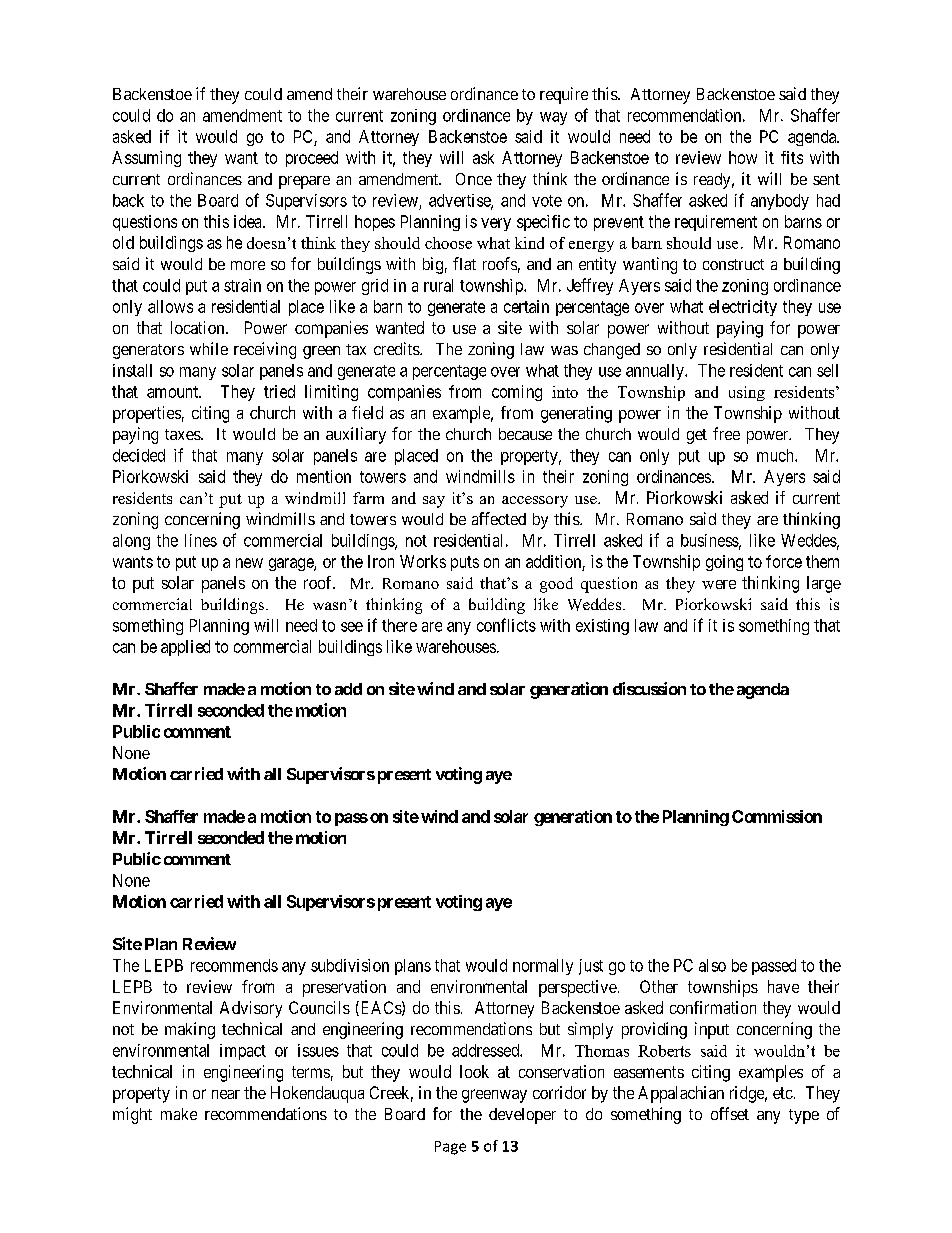 The width and height of the image is (952, 1233). I want to click on developer, so click(522, 1116).
